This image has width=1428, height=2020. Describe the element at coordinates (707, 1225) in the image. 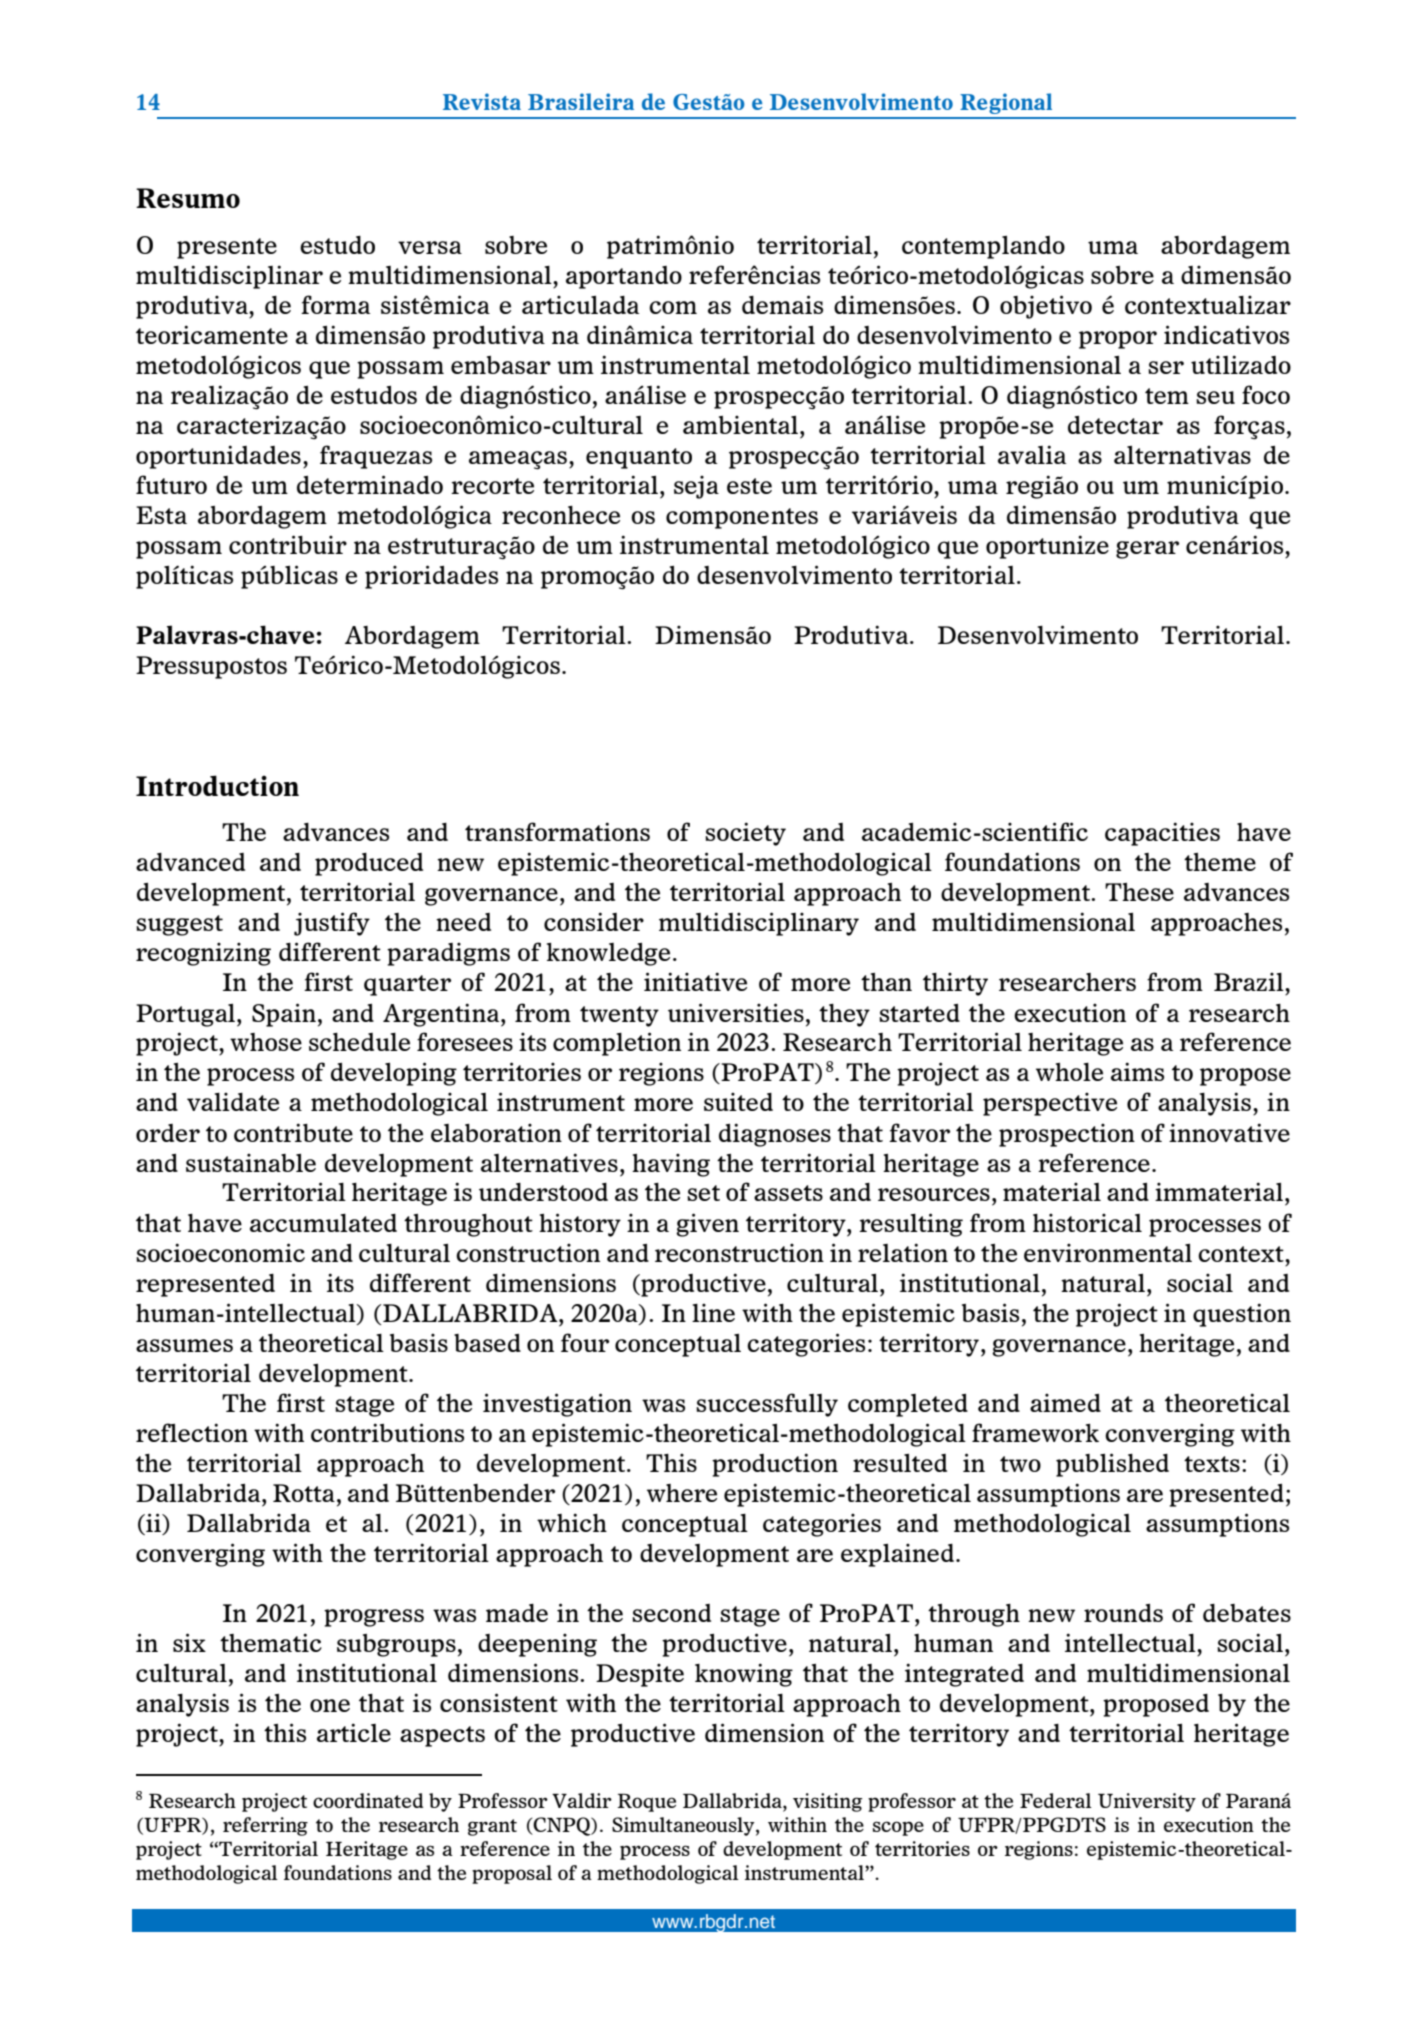

I see `given` at that location.
